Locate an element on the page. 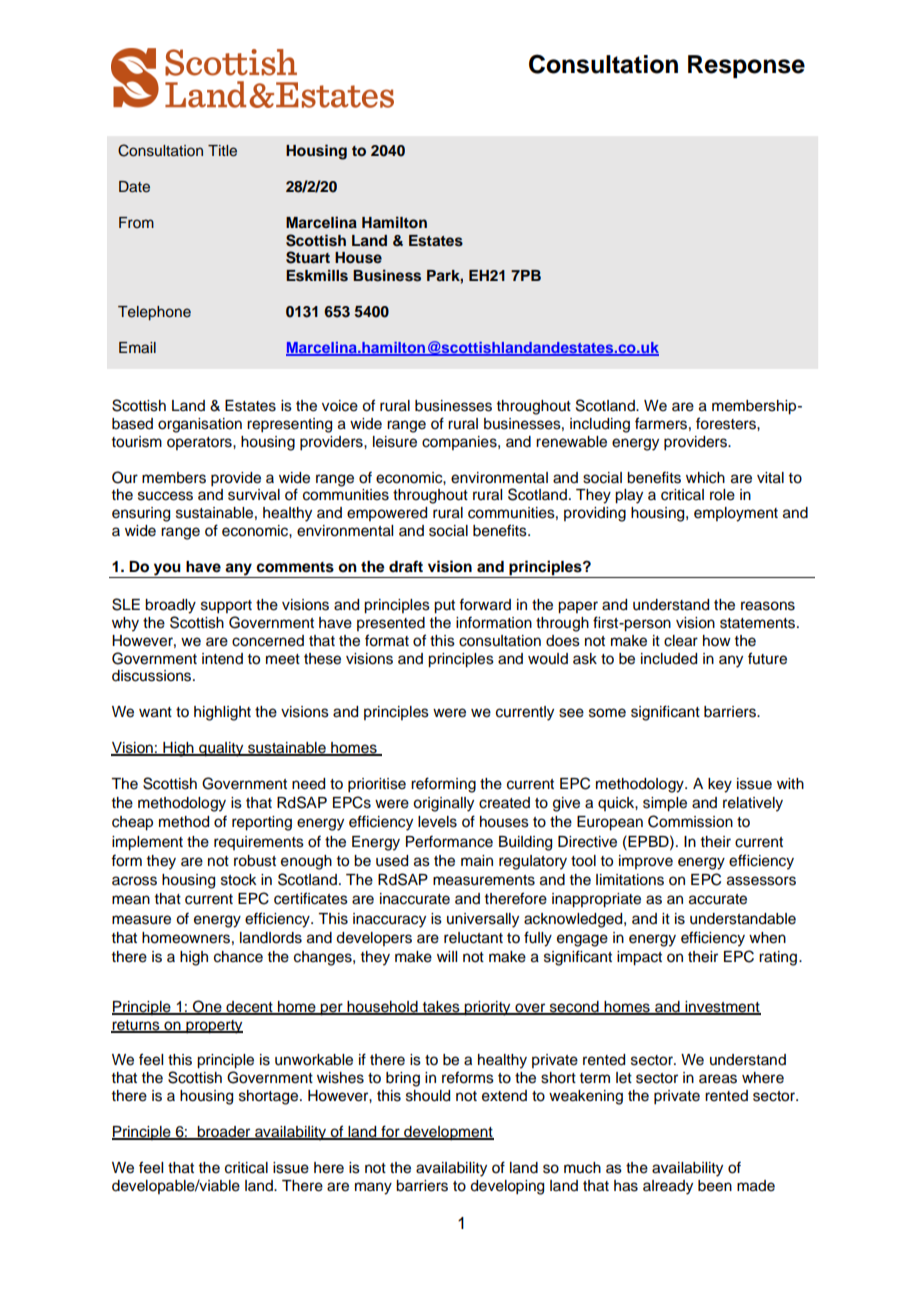  reporting is located at coordinates (262, 823).
